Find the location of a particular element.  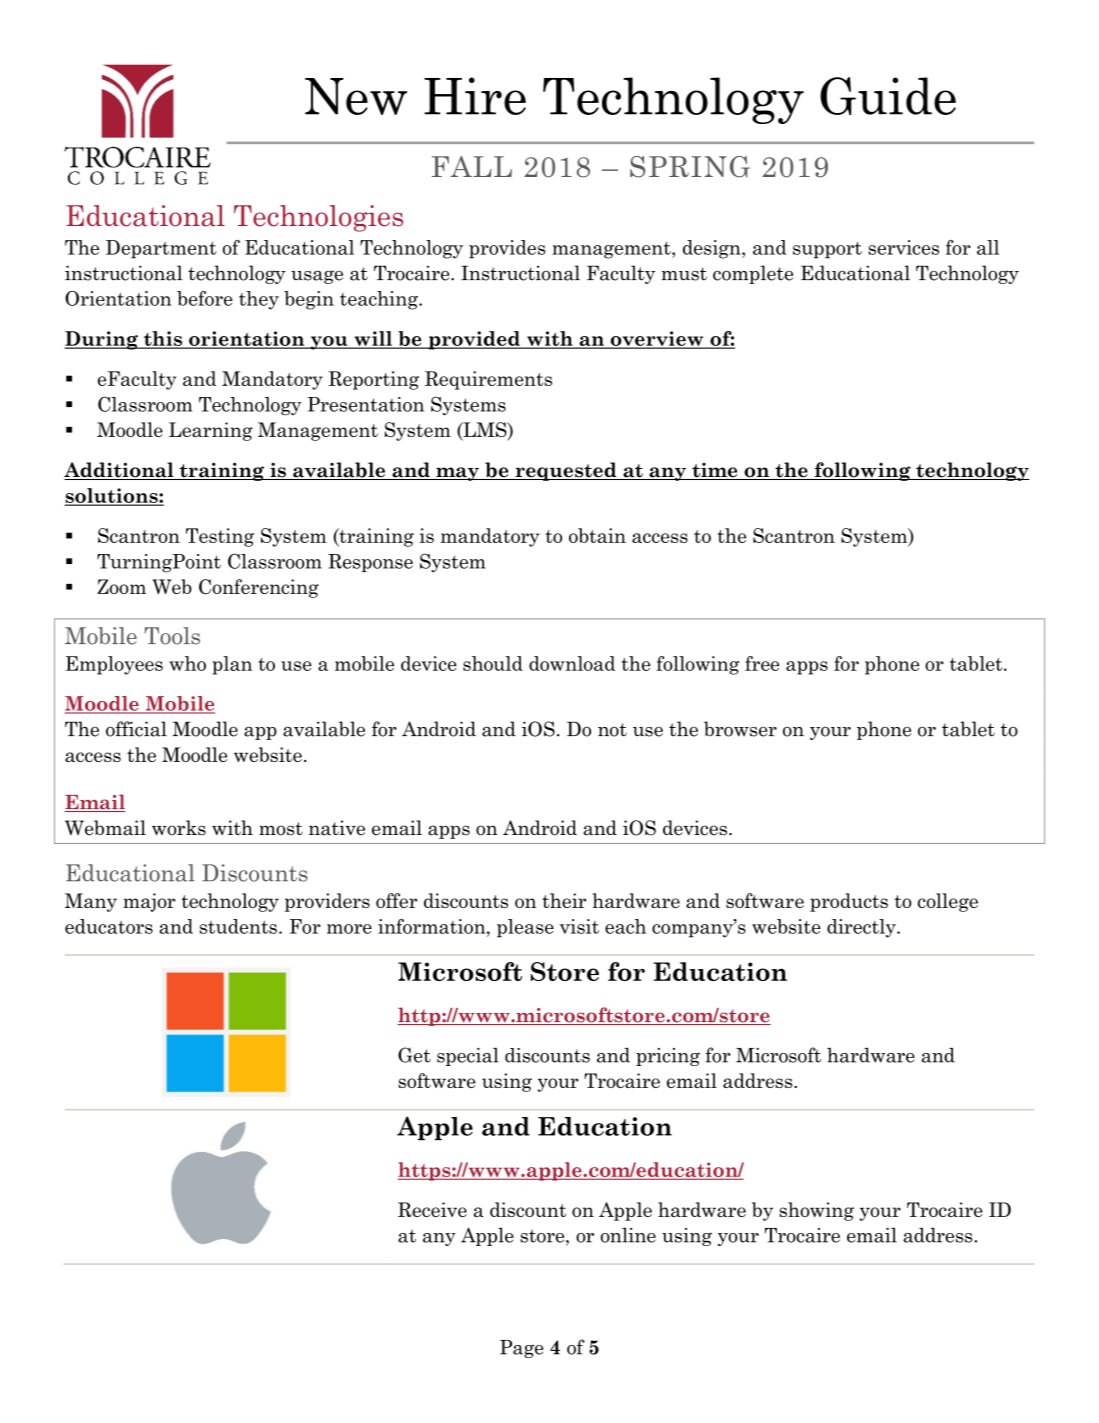

should is located at coordinates (493, 663).
